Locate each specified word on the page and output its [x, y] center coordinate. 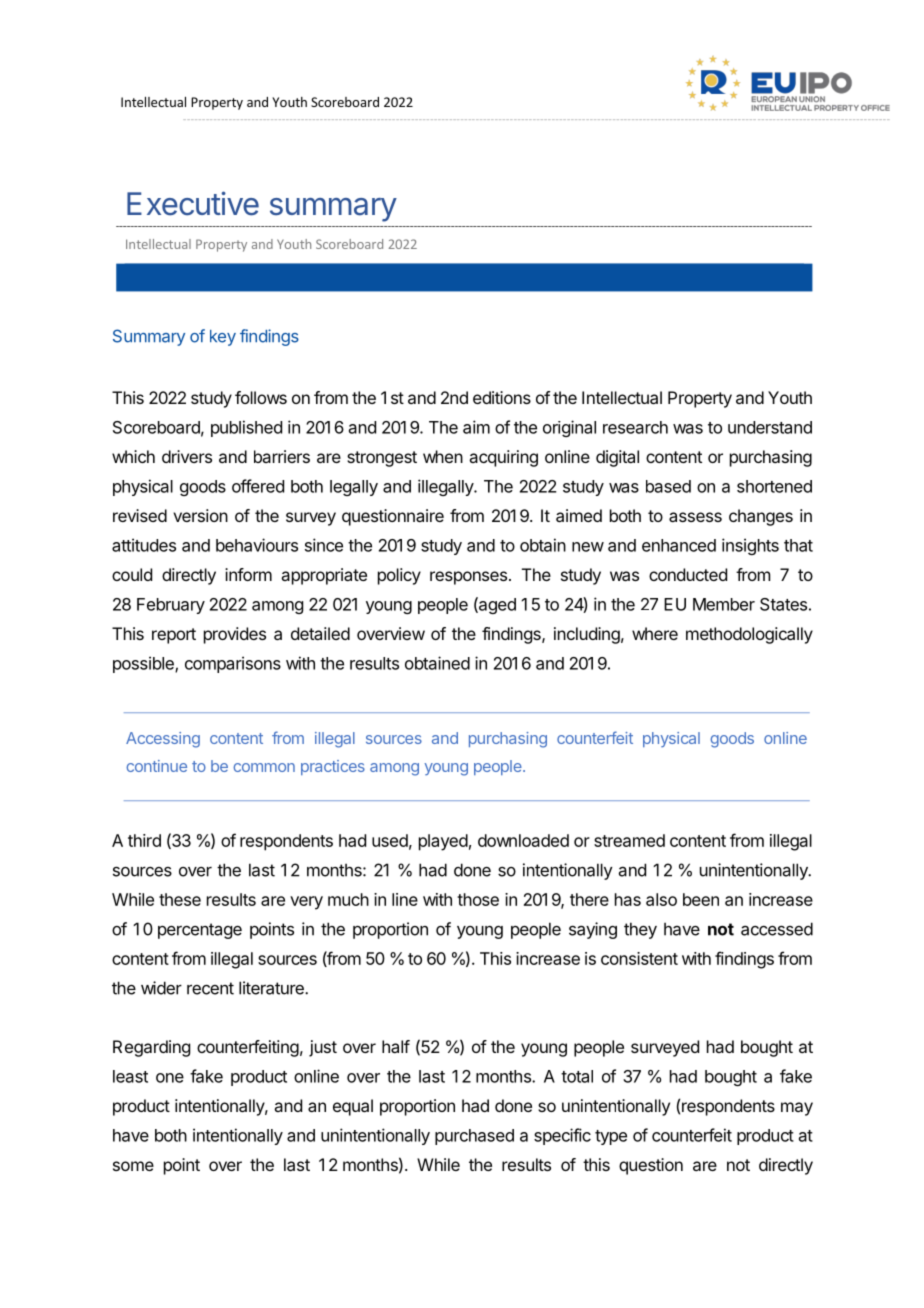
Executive [193, 203]
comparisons [233, 664]
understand [770, 427]
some [133, 1166]
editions [502, 397]
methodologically [749, 635]
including [587, 635]
